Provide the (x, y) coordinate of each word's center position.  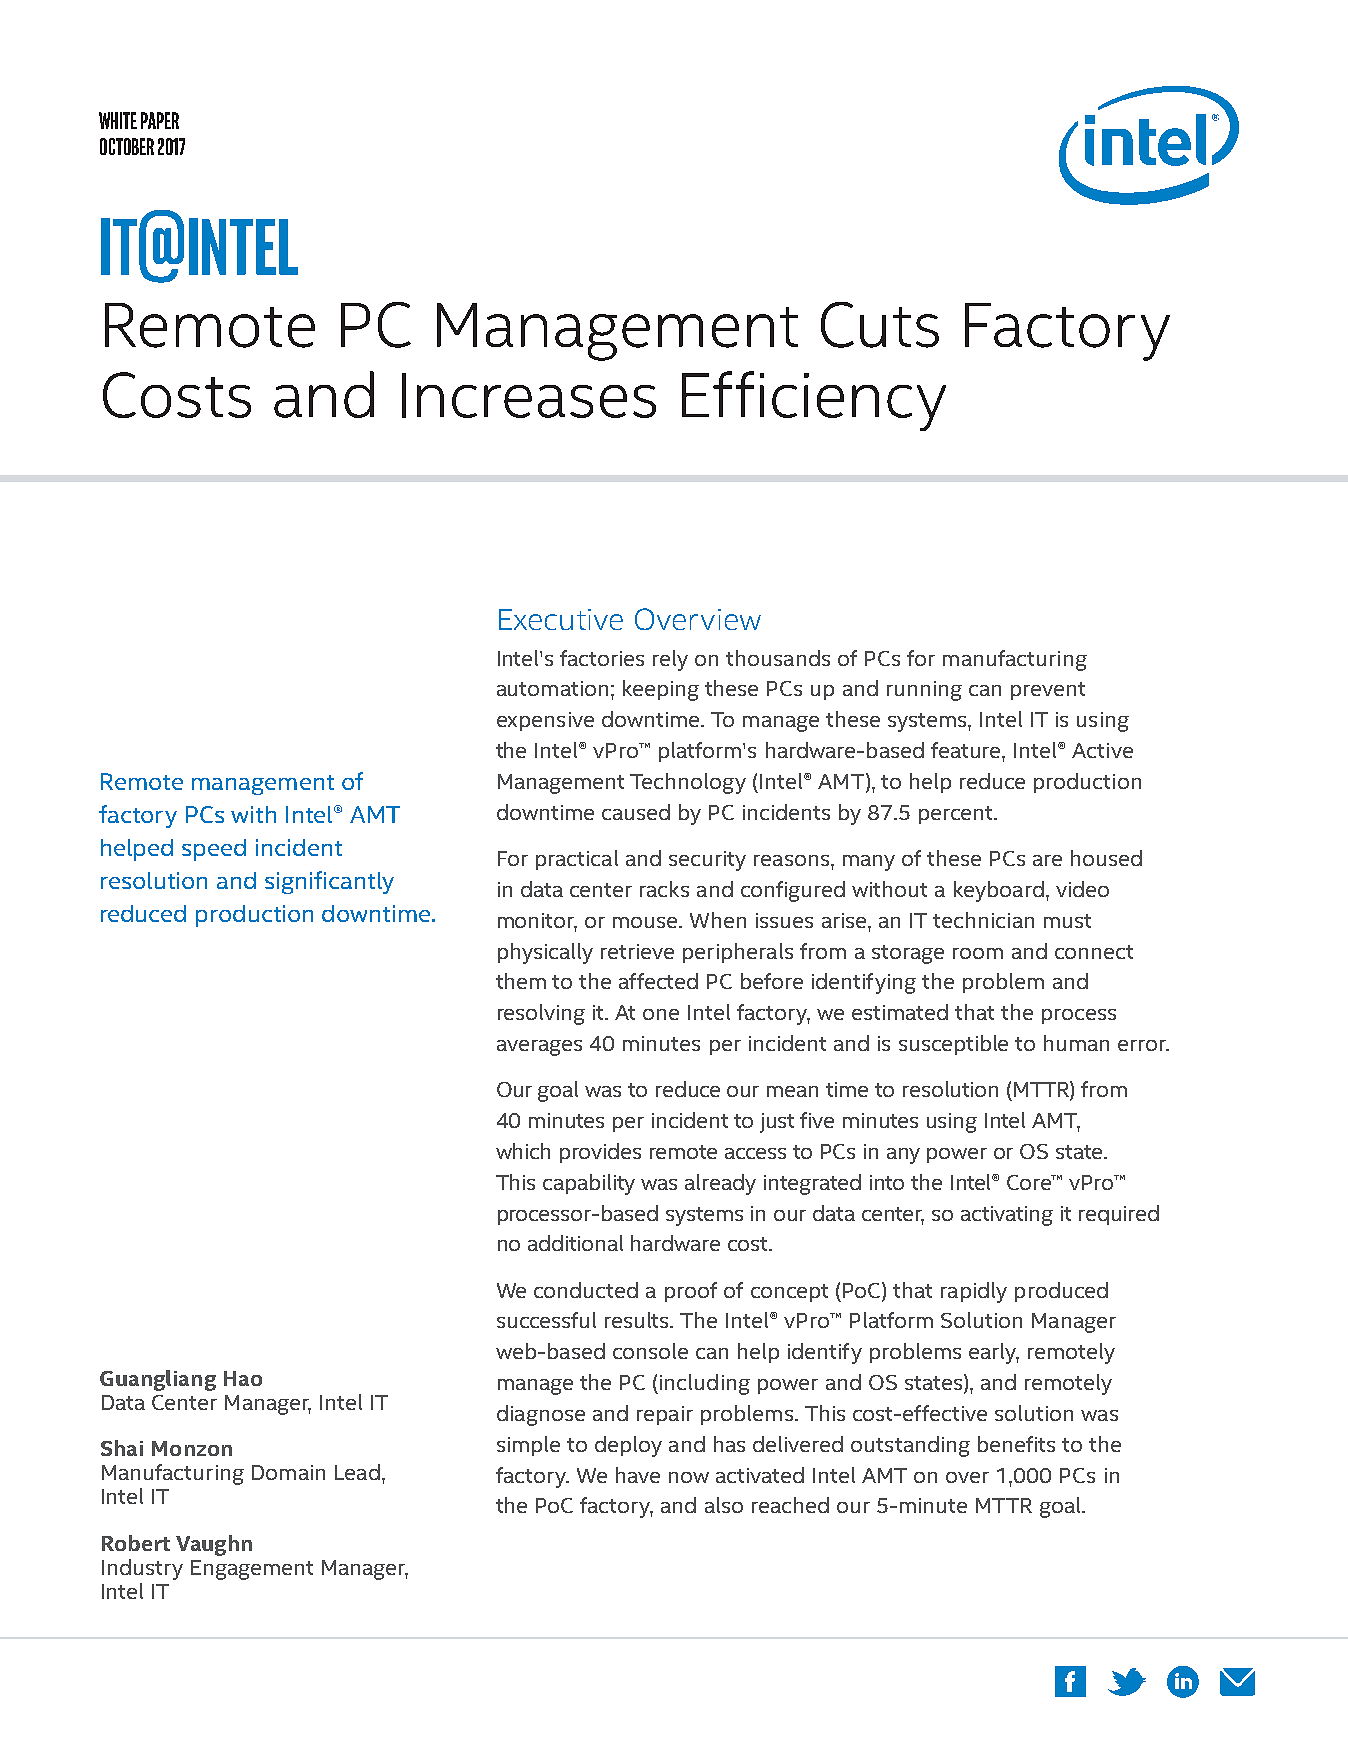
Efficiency (814, 401)
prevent (1048, 691)
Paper (160, 120)
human (1076, 1043)
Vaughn (214, 1545)
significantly (329, 882)
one (661, 1014)
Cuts (880, 325)
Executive (561, 619)
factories (602, 658)
